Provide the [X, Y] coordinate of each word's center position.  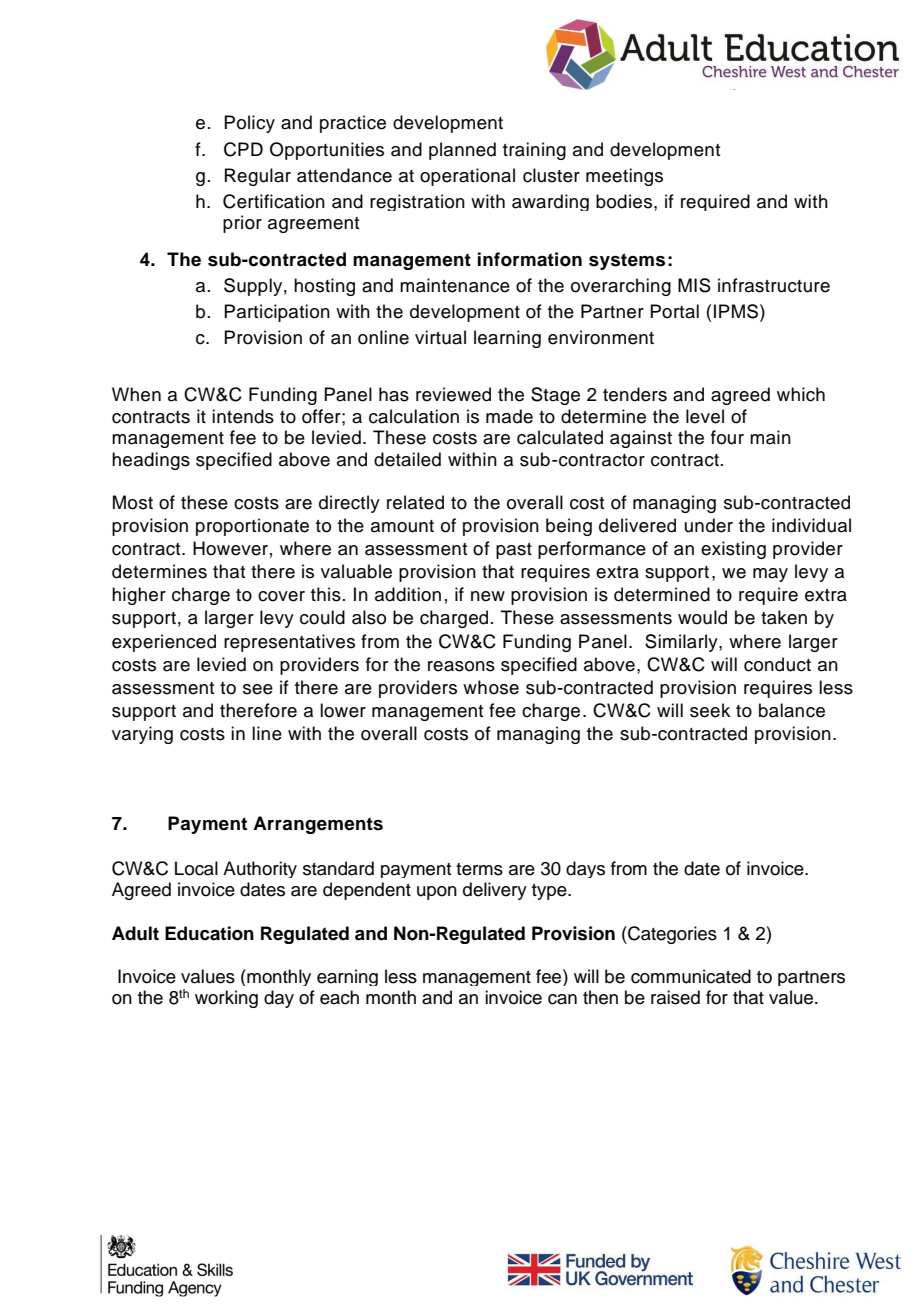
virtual [440, 337]
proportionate [252, 527]
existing [733, 550]
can [562, 999]
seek [710, 710]
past [514, 551]
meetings [624, 177]
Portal [674, 311]
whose [491, 687]
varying [142, 735]
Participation [277, 313]
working [226, 999]
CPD [243, 149]
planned [462, 151]
